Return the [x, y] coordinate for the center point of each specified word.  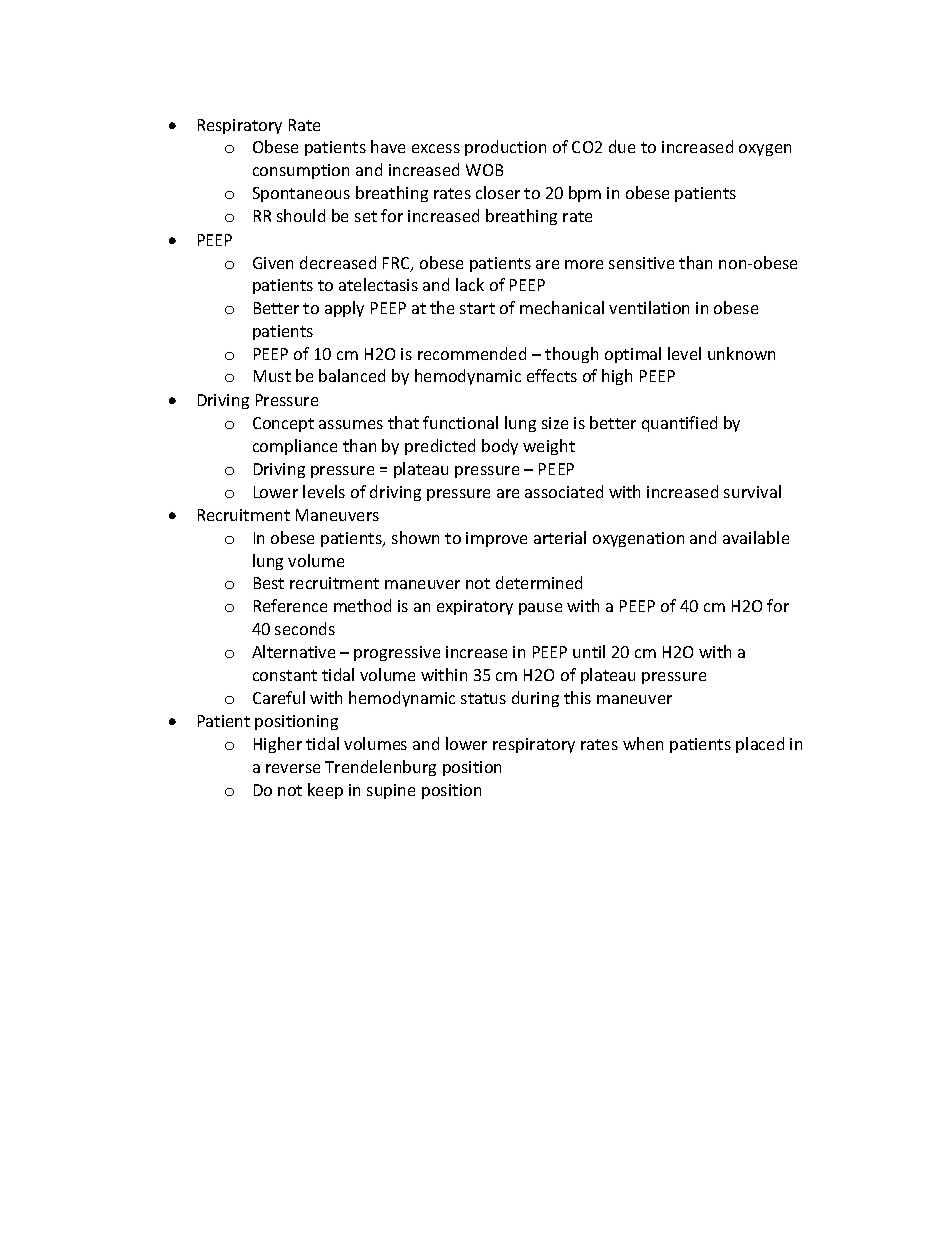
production [505, 148]
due [622, 146]
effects [552, 375]
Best [269, 583]
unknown [741, 353]
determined [539, 582]
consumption [301, 171]
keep [325, 791]
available [756, 537]
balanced [352, 375]
